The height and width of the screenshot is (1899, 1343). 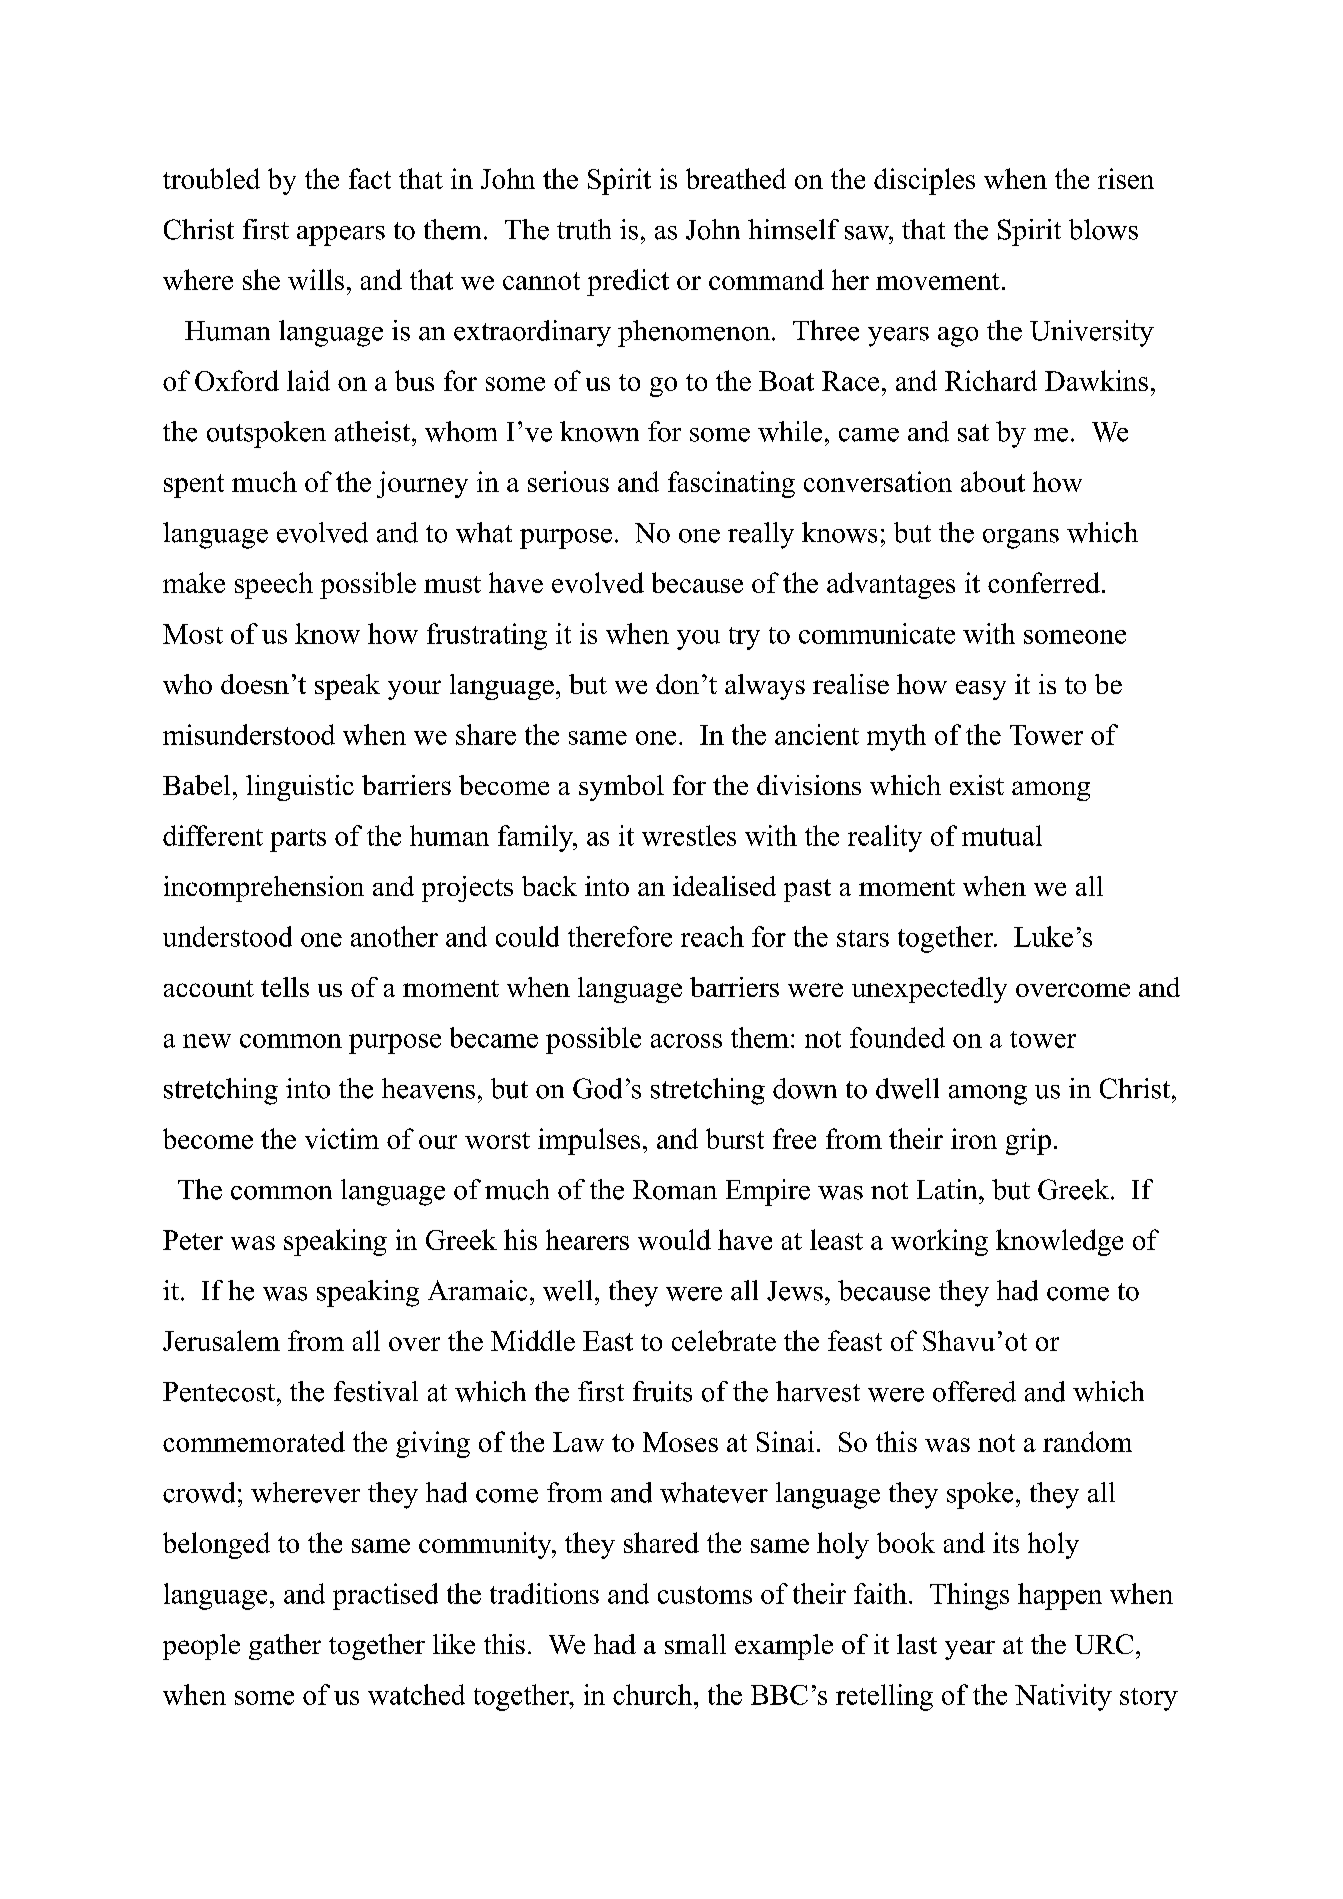 What do you see at coordinates (628, 282) in the screenshot?
I see `predict` at bounding box center [628, 282].
